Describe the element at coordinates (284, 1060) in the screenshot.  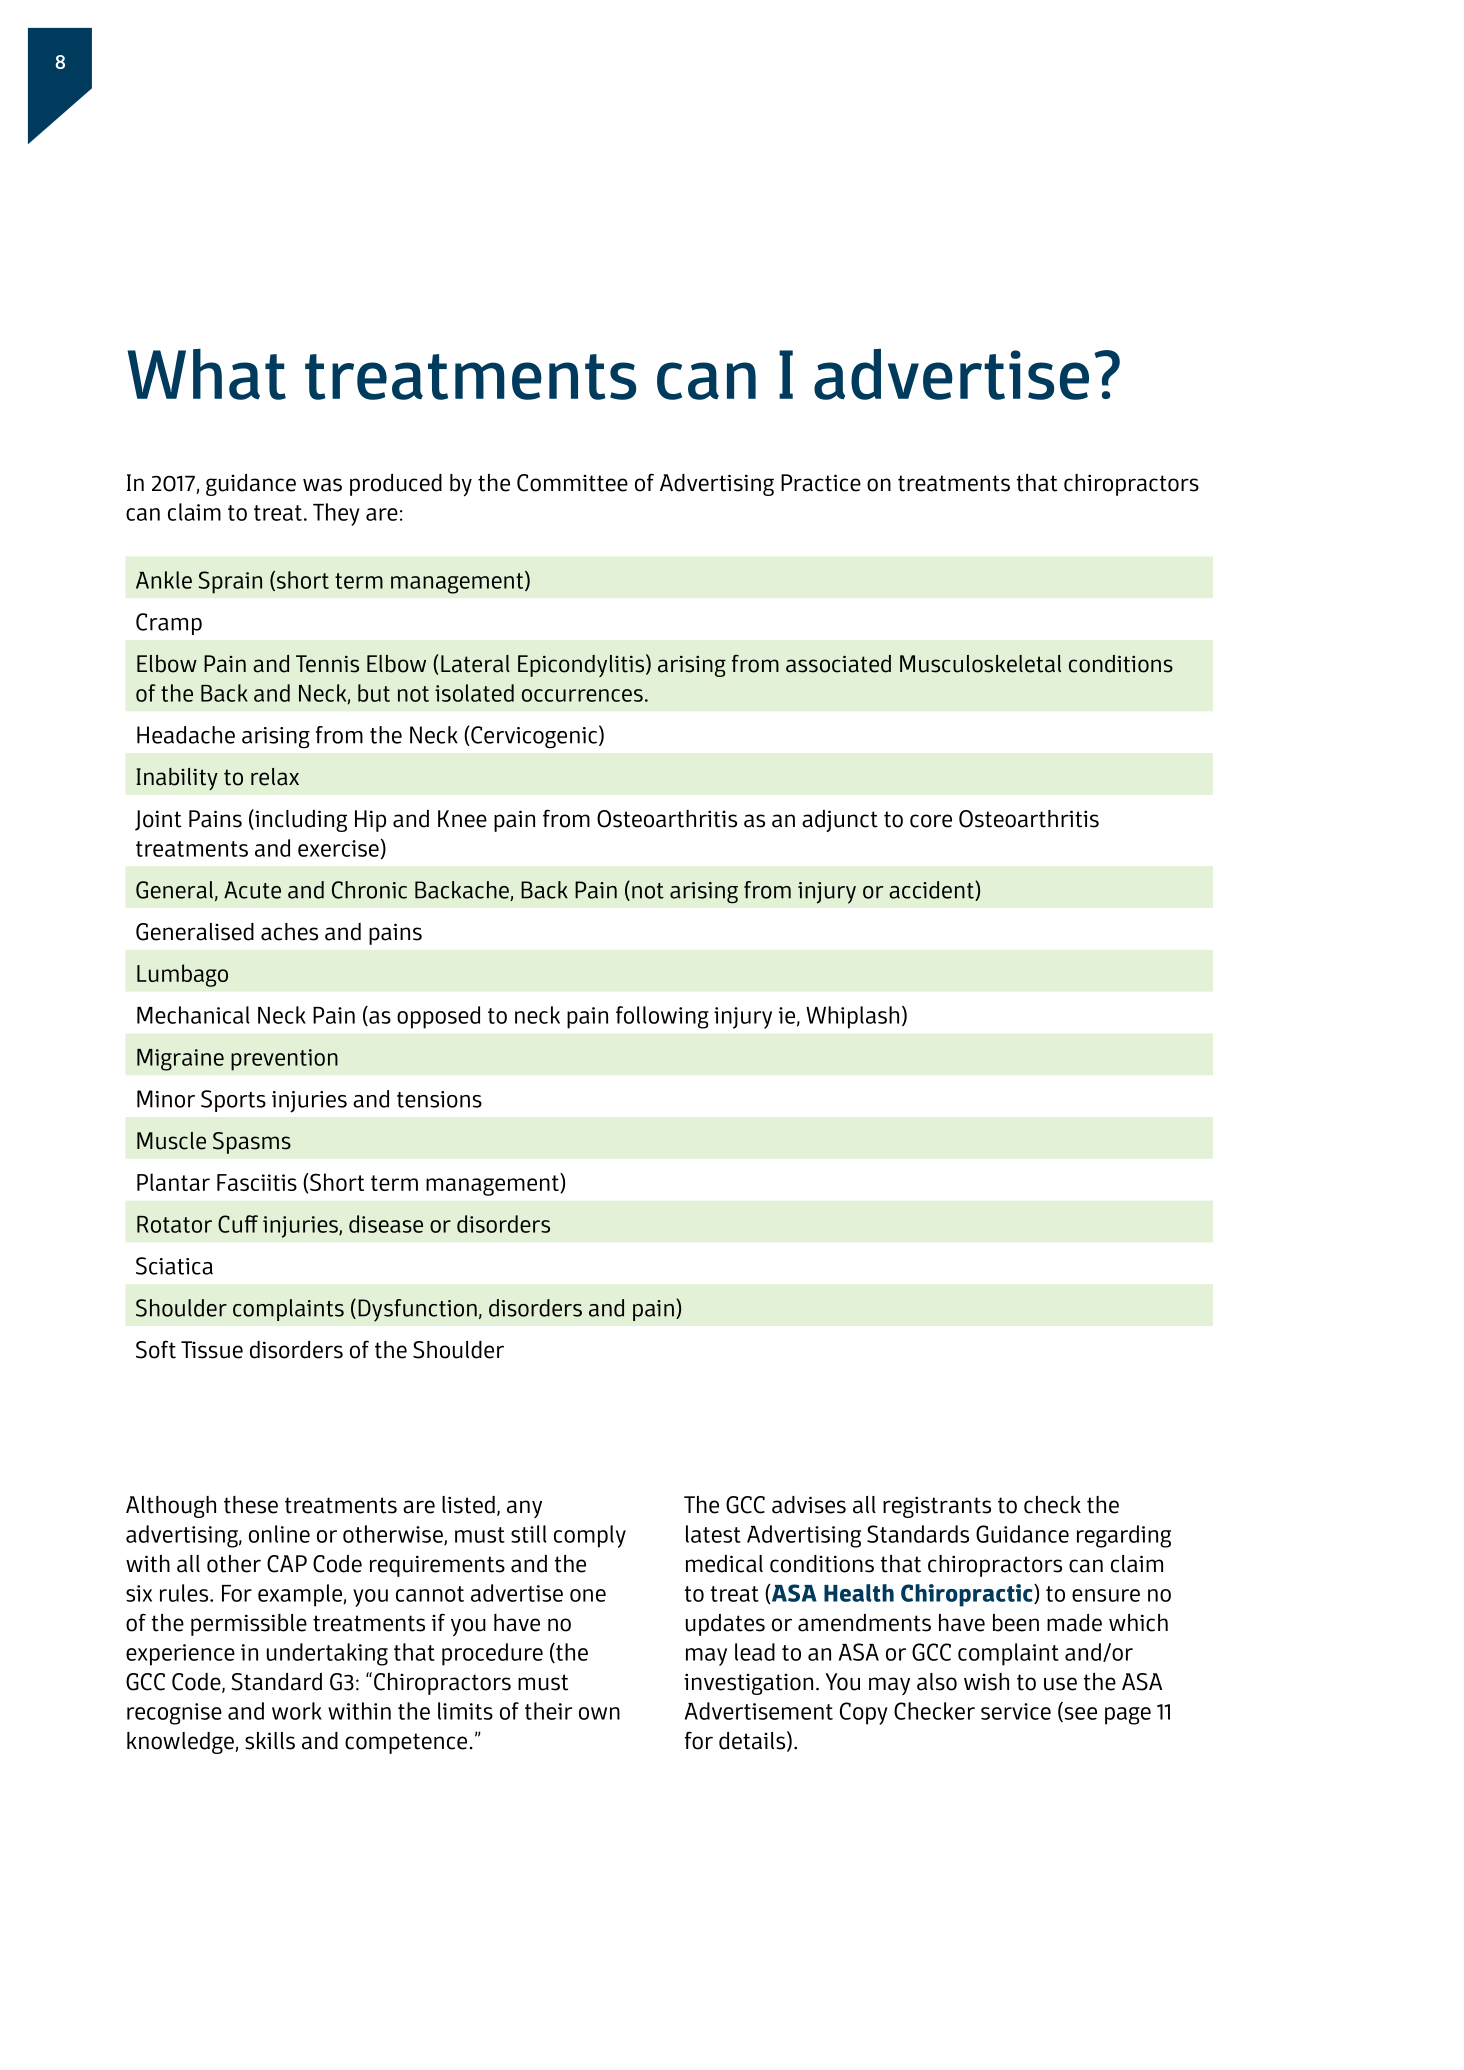
I see `prevention` at that location.
